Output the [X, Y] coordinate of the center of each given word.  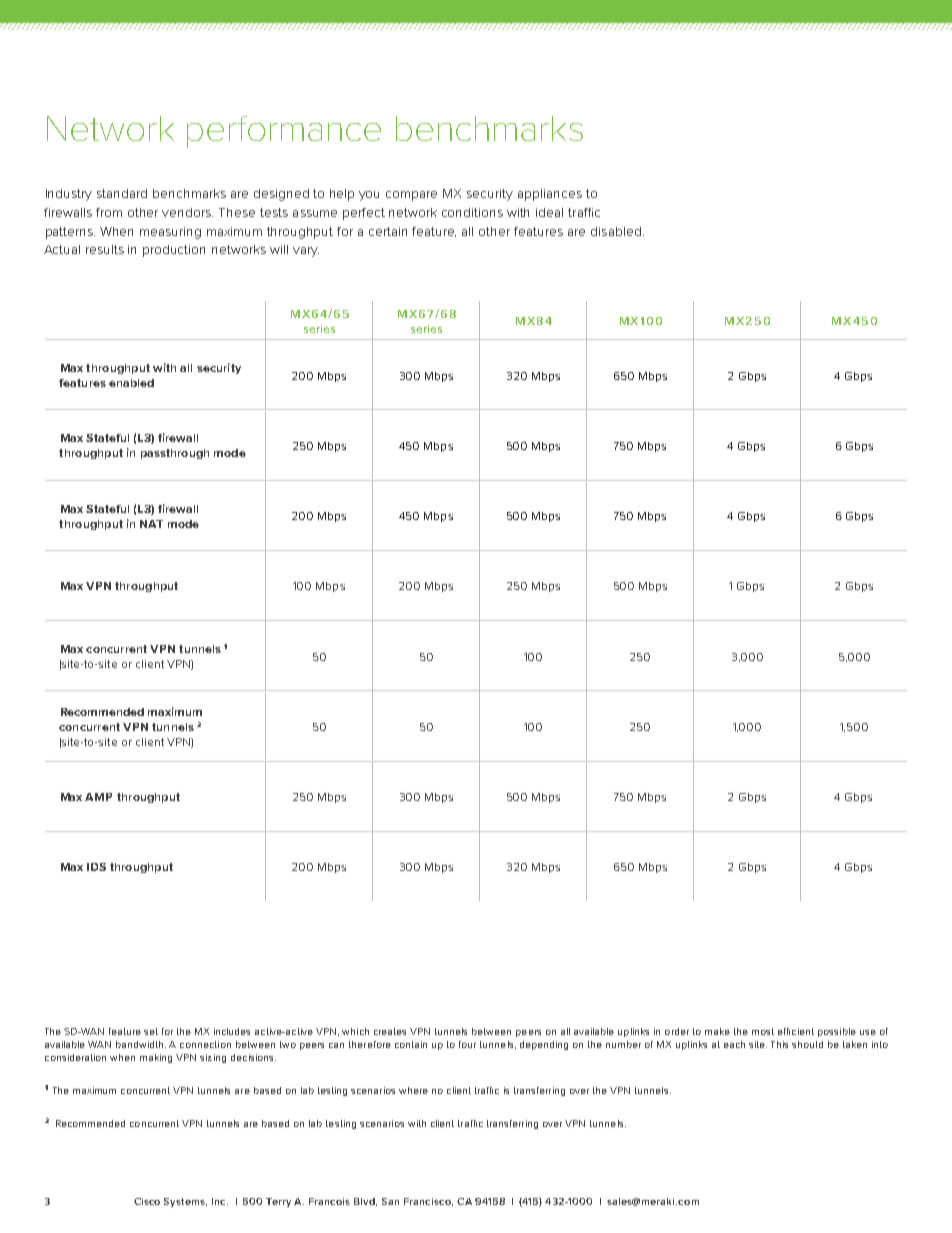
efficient [796, 1031]
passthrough [175, 454]
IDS [96, 867]
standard [122, 193]
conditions [472, 212]
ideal [549, 212]
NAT [151, 524]
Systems [185, 1202]
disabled [616, 231]
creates [390, 1031]
